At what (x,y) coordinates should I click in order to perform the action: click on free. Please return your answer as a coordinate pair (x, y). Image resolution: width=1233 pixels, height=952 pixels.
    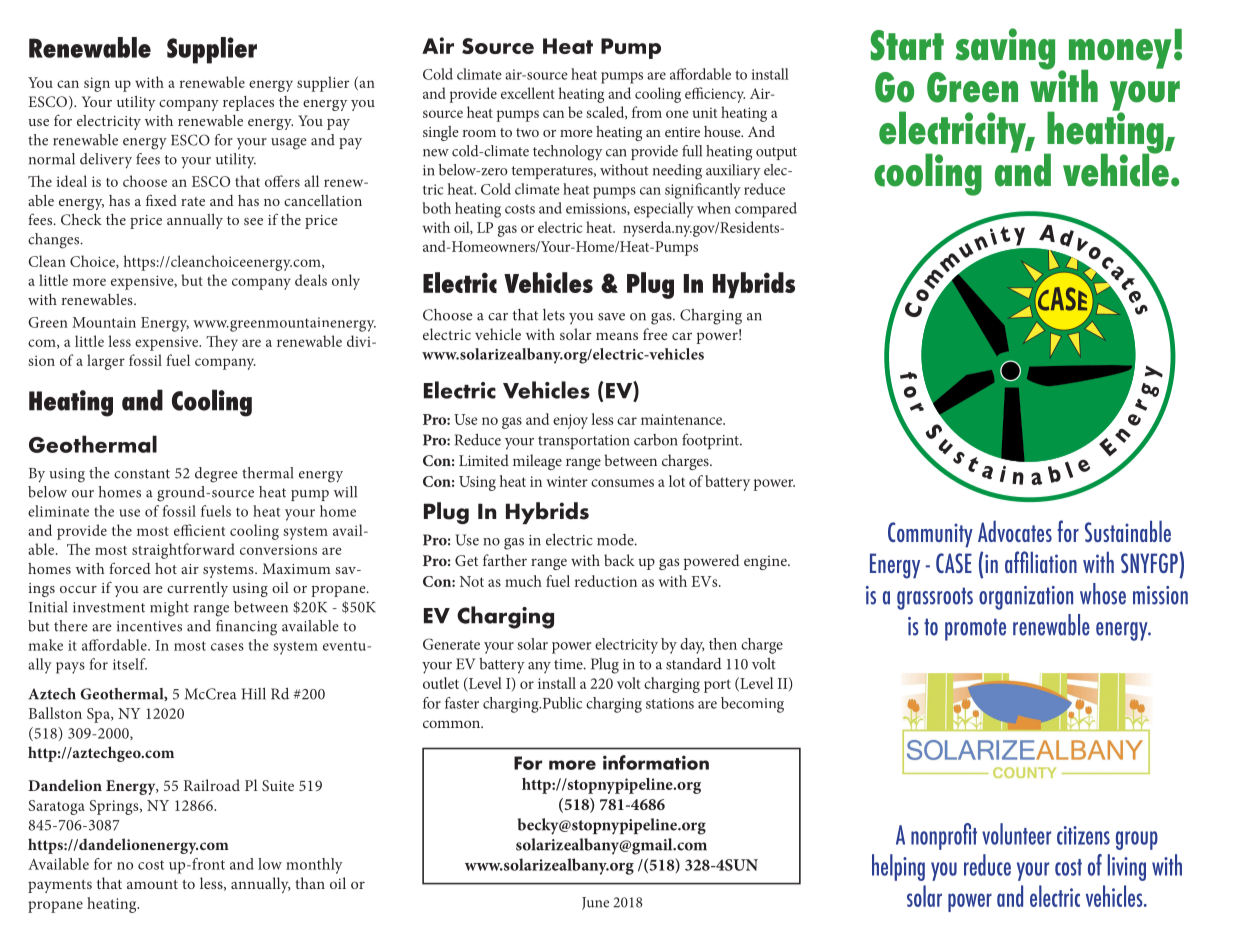
    Looking at the image, I should click on (655, 334).
